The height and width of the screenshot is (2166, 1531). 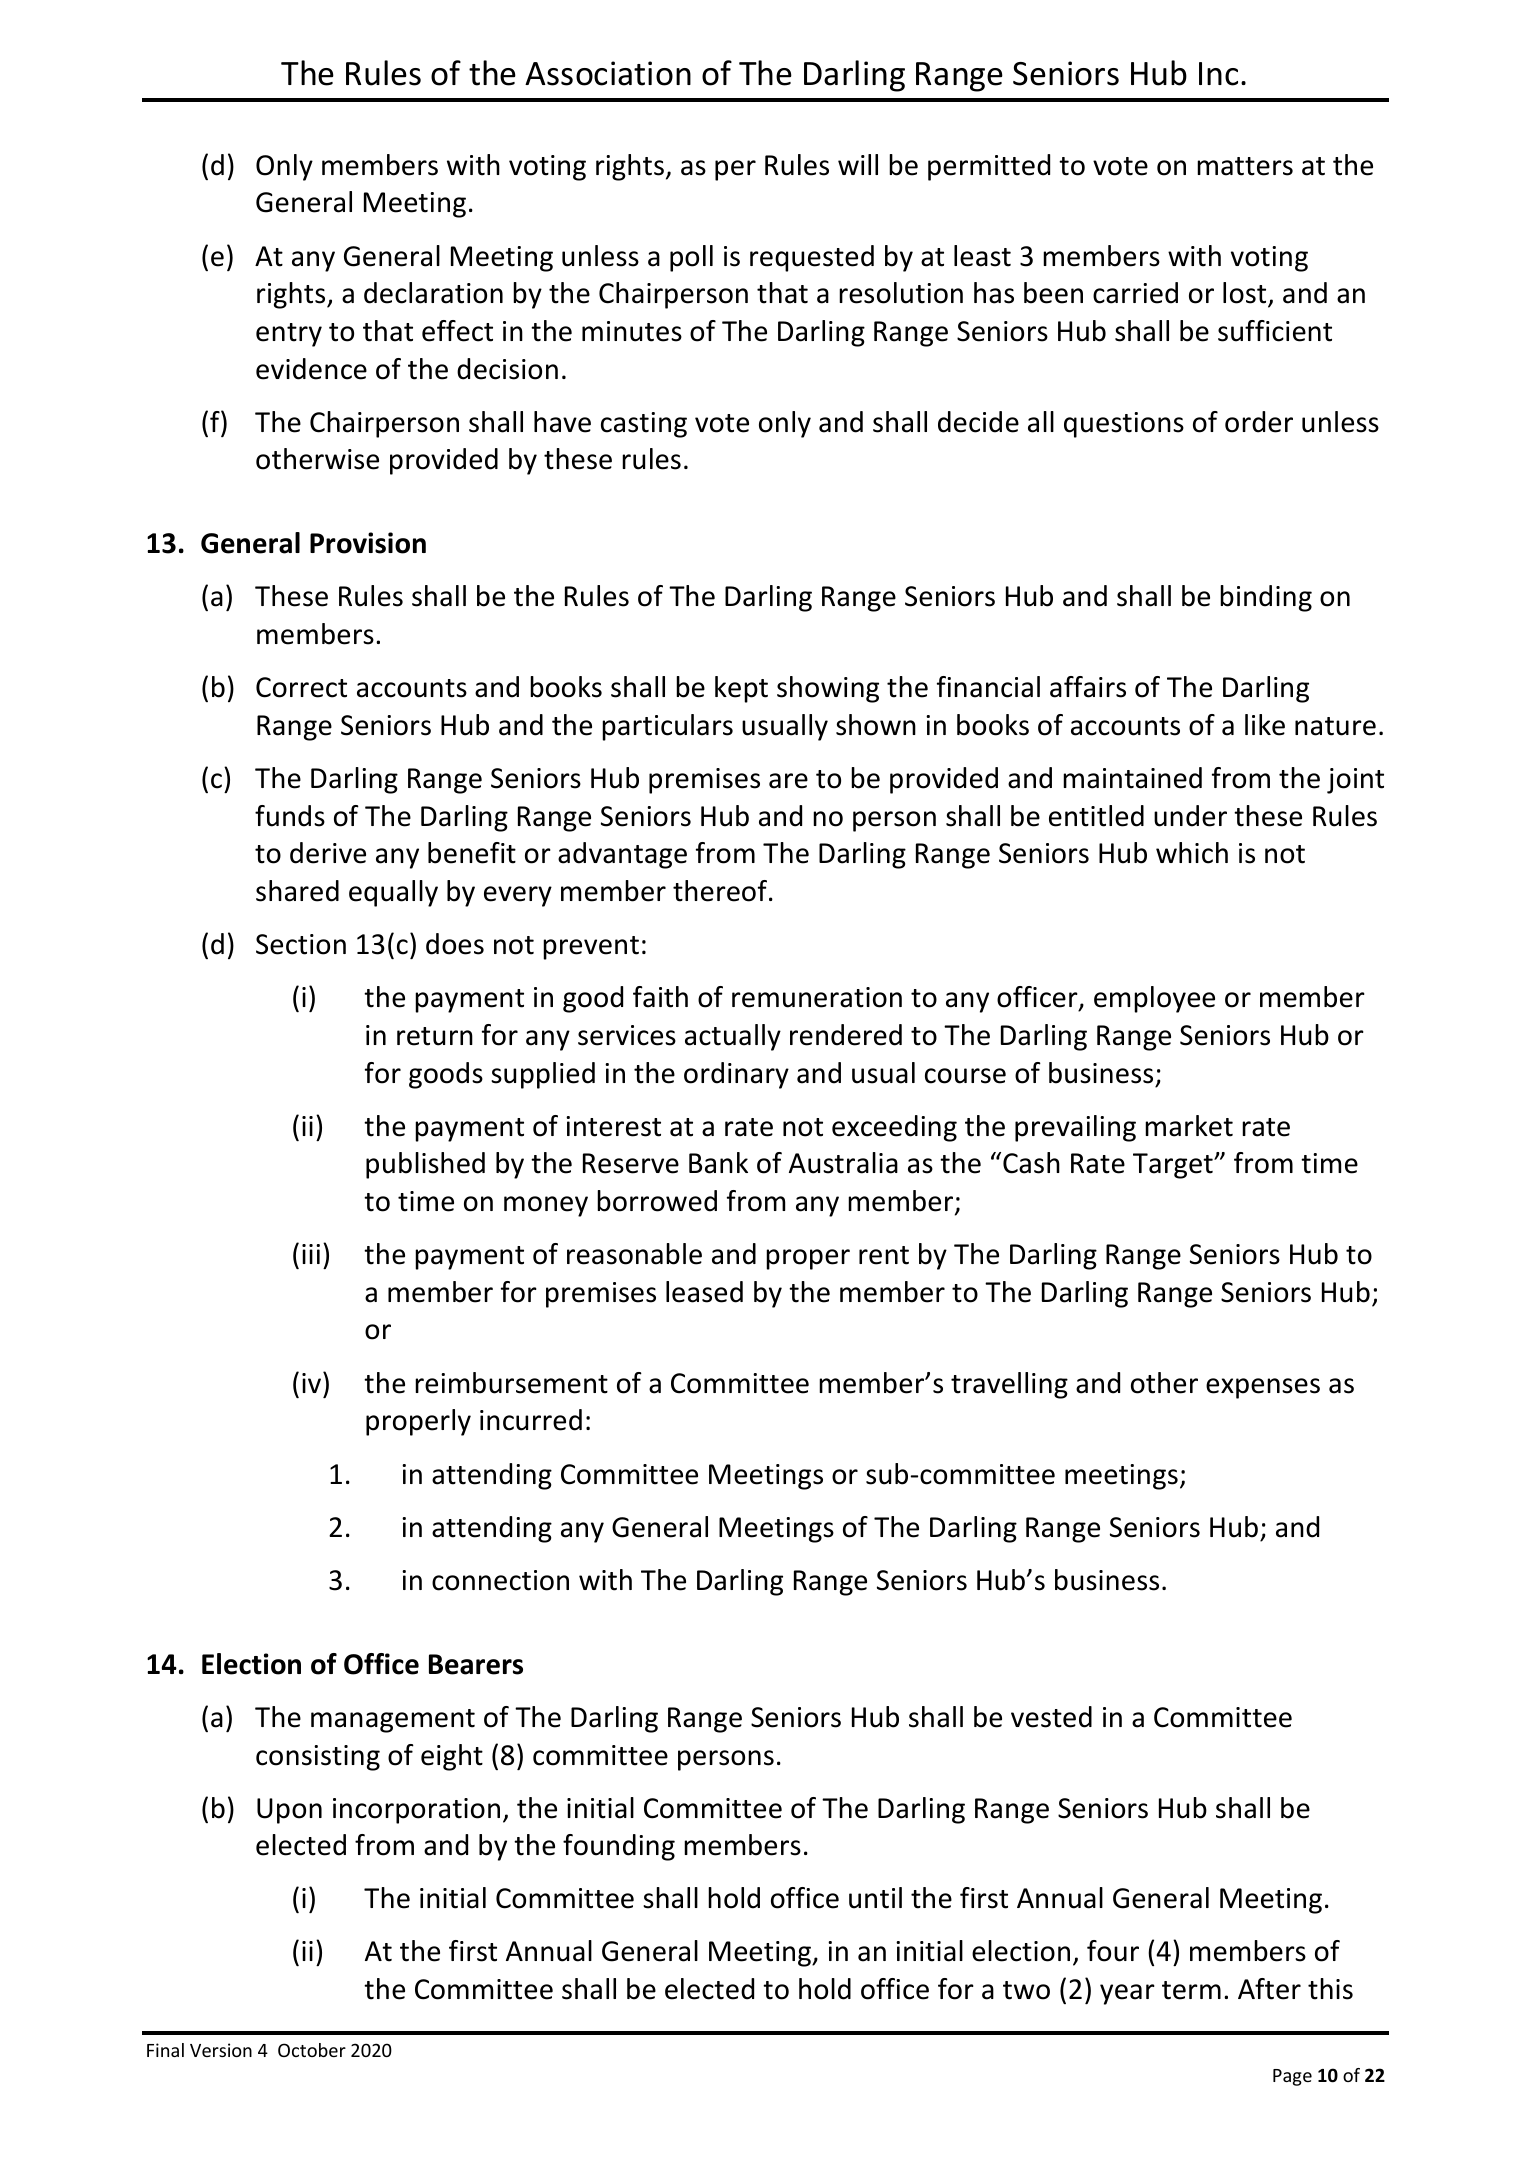 What do you see at coordinates (1266, 598) in the screenshot?
I see `binding` at bounding box center [1266, 598].
